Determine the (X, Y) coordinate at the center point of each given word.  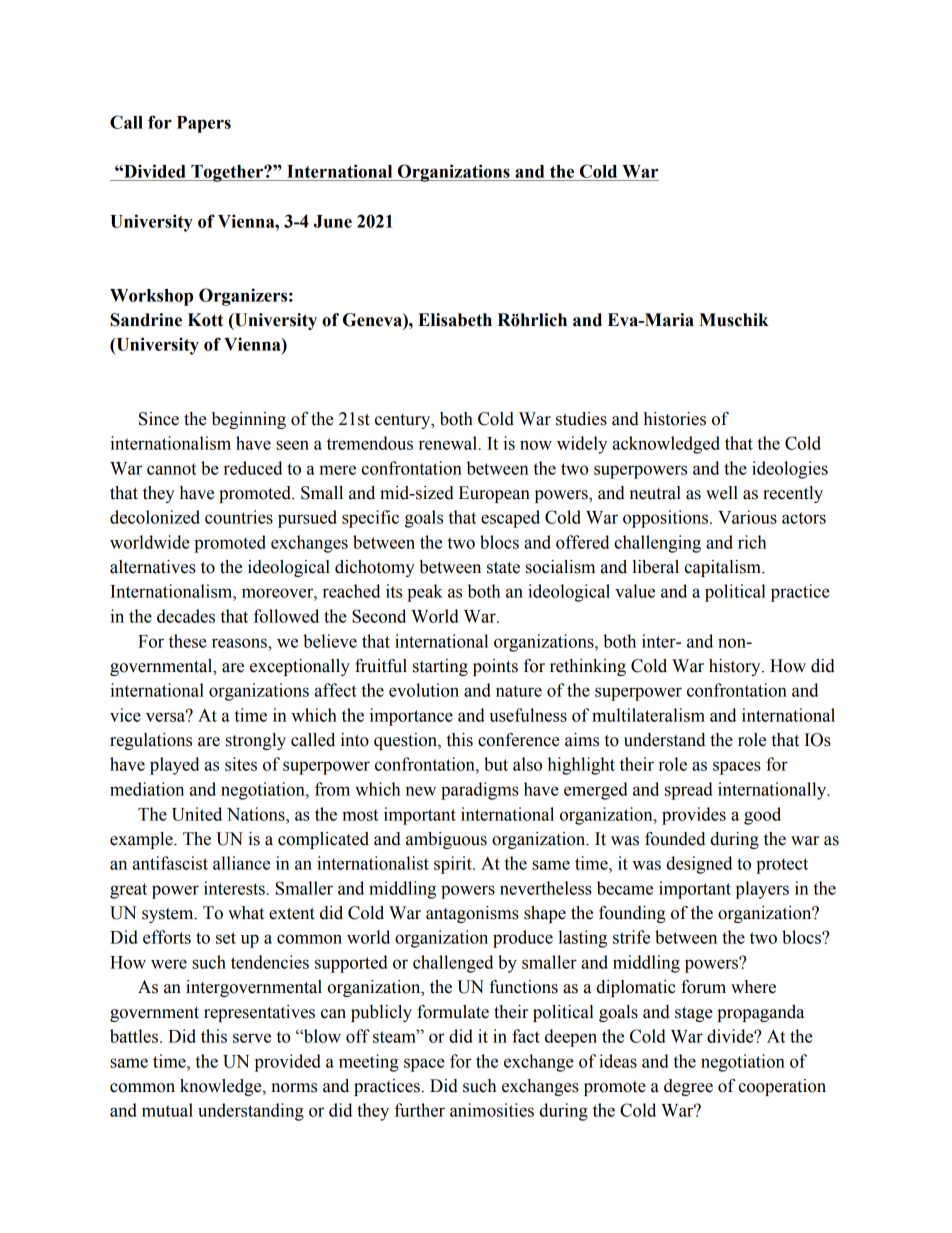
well (722, 493)
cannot (171, 469)
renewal (449, 443)
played (174, 766)
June (333, 221)
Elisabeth (455, 320)
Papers (204, 124)
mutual (167, 1110)
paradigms (480, 791)
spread (689, 791)
